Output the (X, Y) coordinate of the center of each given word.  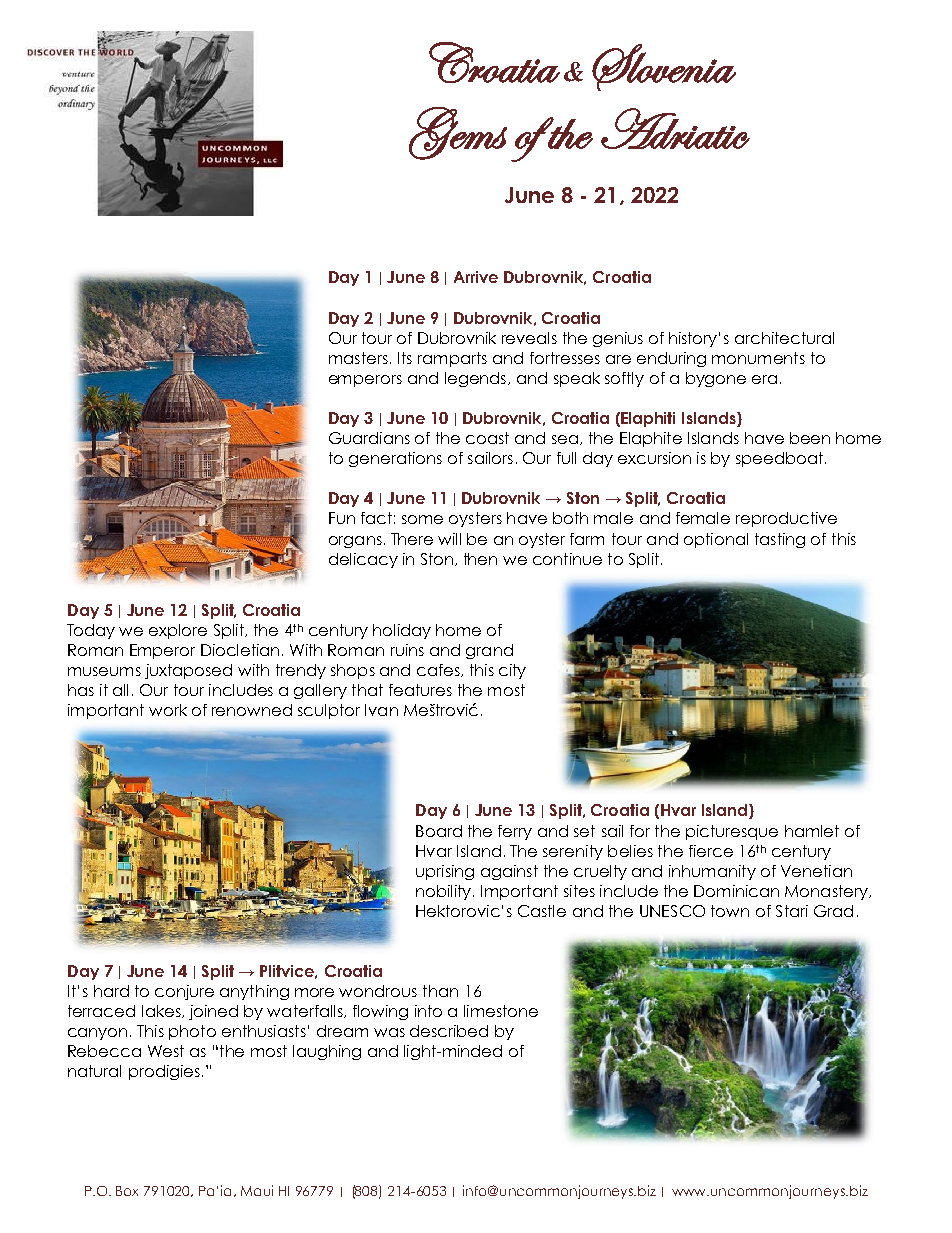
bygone (716, 379)
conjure (184, 992)
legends (475, 379)
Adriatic (675, 128)
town (730, 911)
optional (716, 540)
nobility (445, 892)
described (449, 1031)
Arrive (476, 277)
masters (358, 358)
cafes (439, 670)
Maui (257, 1190)
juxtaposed (188, 671)
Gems (458, 133)
